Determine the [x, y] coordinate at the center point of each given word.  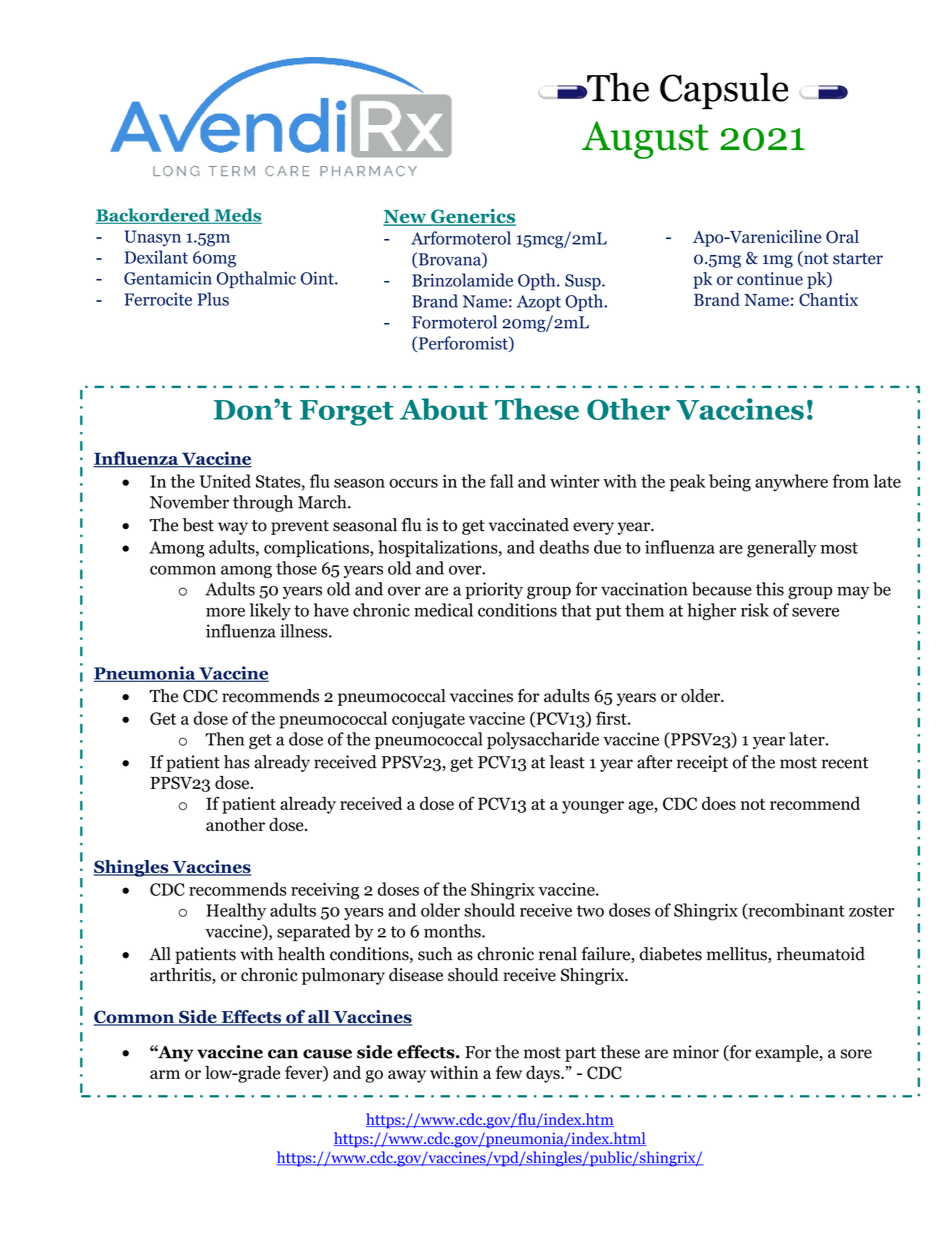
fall [501, 481]
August [645, 140]
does [719, 803]
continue [770, 279]
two [590, 911]
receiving [325, 891]
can [283, 1054]
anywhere [791, 482]
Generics [472, 217]
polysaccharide [543, 740]
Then [224, 739]
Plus [213, 299]
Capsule [724, 91]
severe [815, 612]
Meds [237, 216]
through [263, 503]
